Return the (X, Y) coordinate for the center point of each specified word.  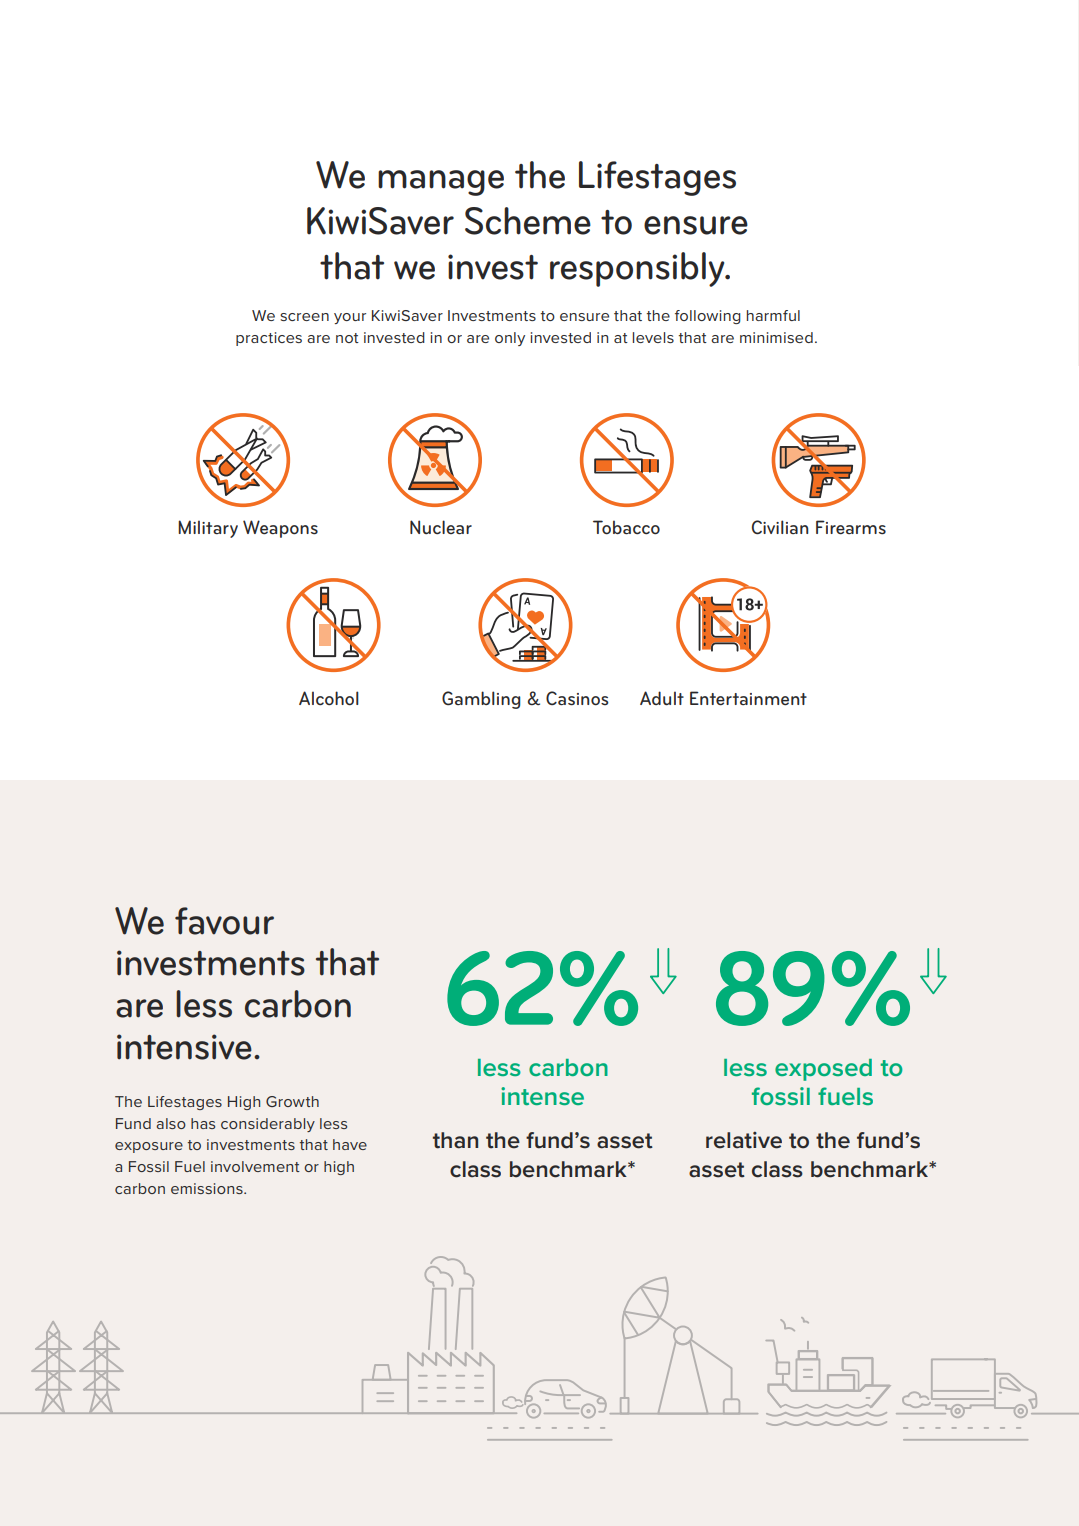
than (455, 1140)
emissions (208, 1188)
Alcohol (329, 698)
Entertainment (748, 698)
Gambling (481, 700)
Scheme (528, 221)
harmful (773, 315)
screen (304, 317)
